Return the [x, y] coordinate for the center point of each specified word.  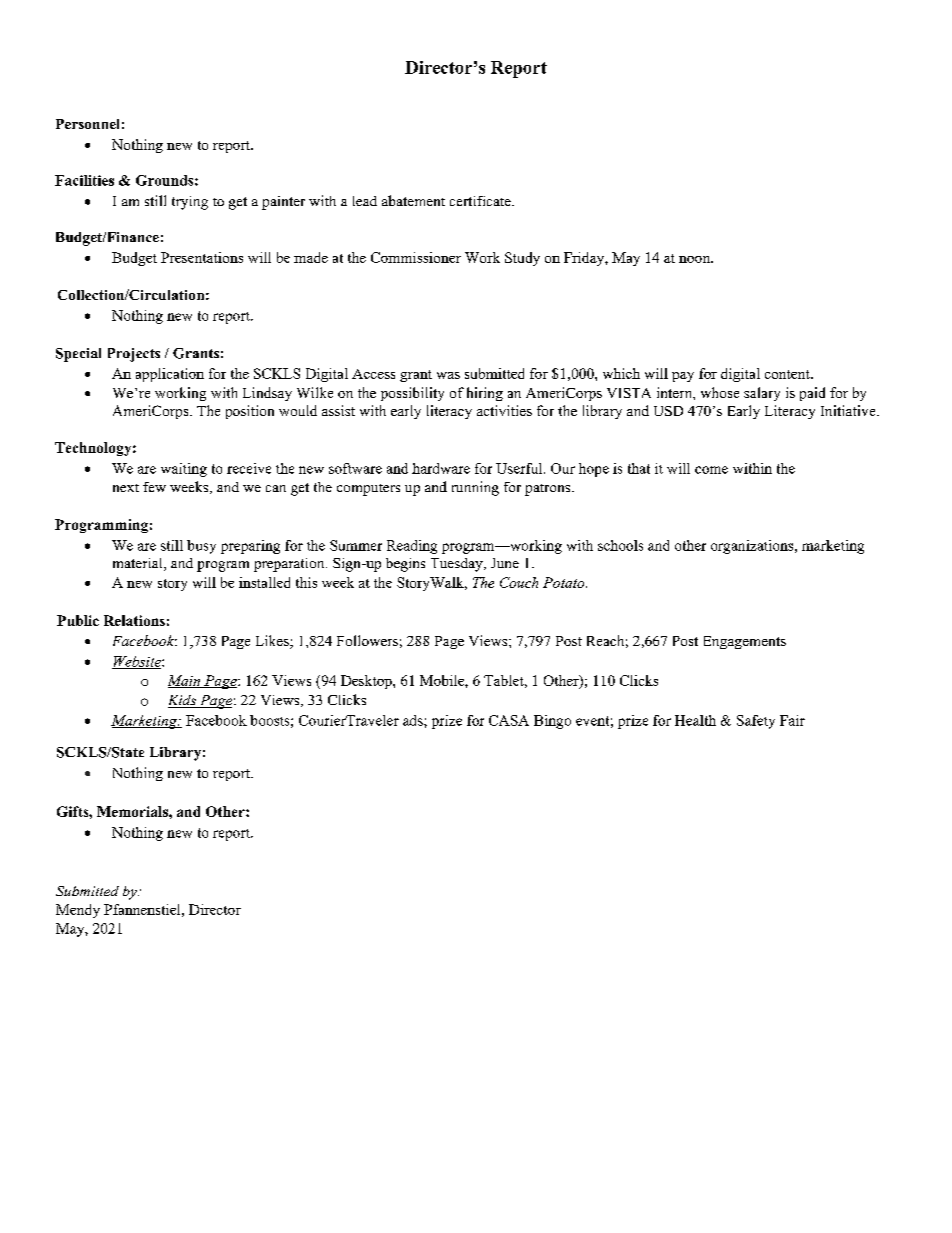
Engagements [745, 642]
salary [762, 394]
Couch [519, 582]
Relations [134, 620]
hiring [485, 394]
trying [190, 203]
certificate [481, 201]
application [170, 375]
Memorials [133, 811]
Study [522, 259]
